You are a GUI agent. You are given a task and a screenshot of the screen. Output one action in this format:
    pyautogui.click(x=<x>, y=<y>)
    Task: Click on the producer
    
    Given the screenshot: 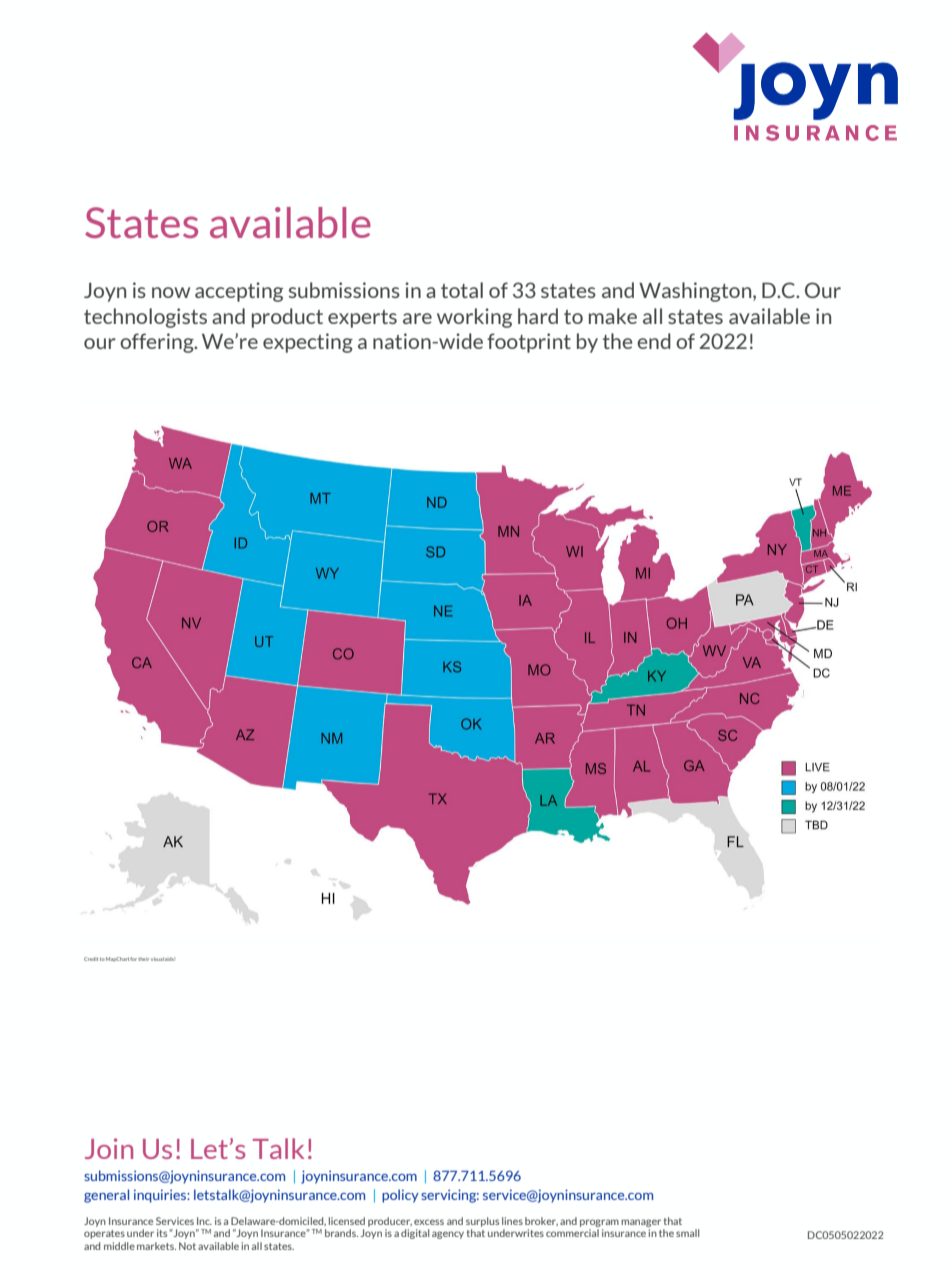 What is the action you would take?
    pyautogui.click(x=390, y=1222)
